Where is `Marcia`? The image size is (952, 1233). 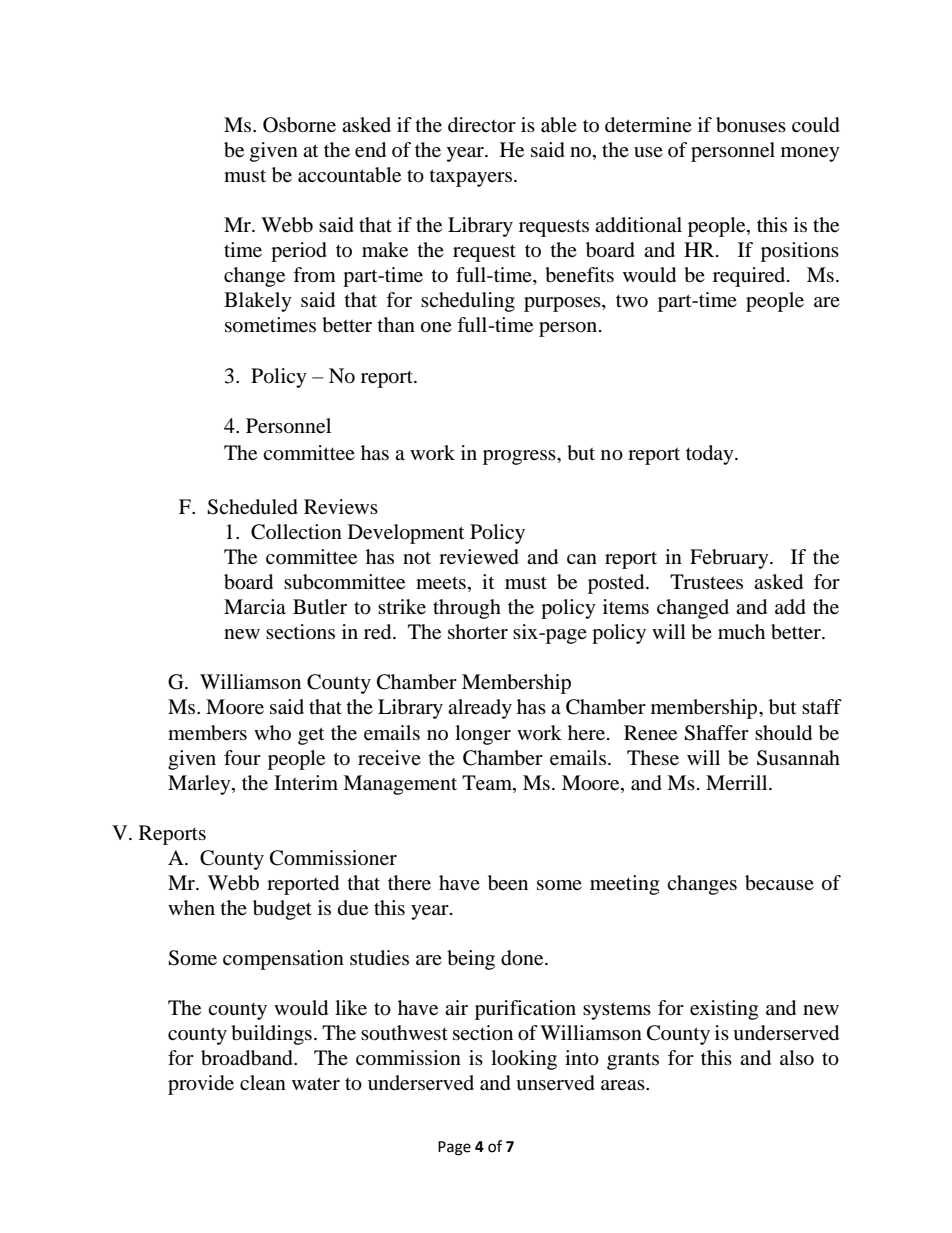 Marcia is located at coordinates (255, 606).
